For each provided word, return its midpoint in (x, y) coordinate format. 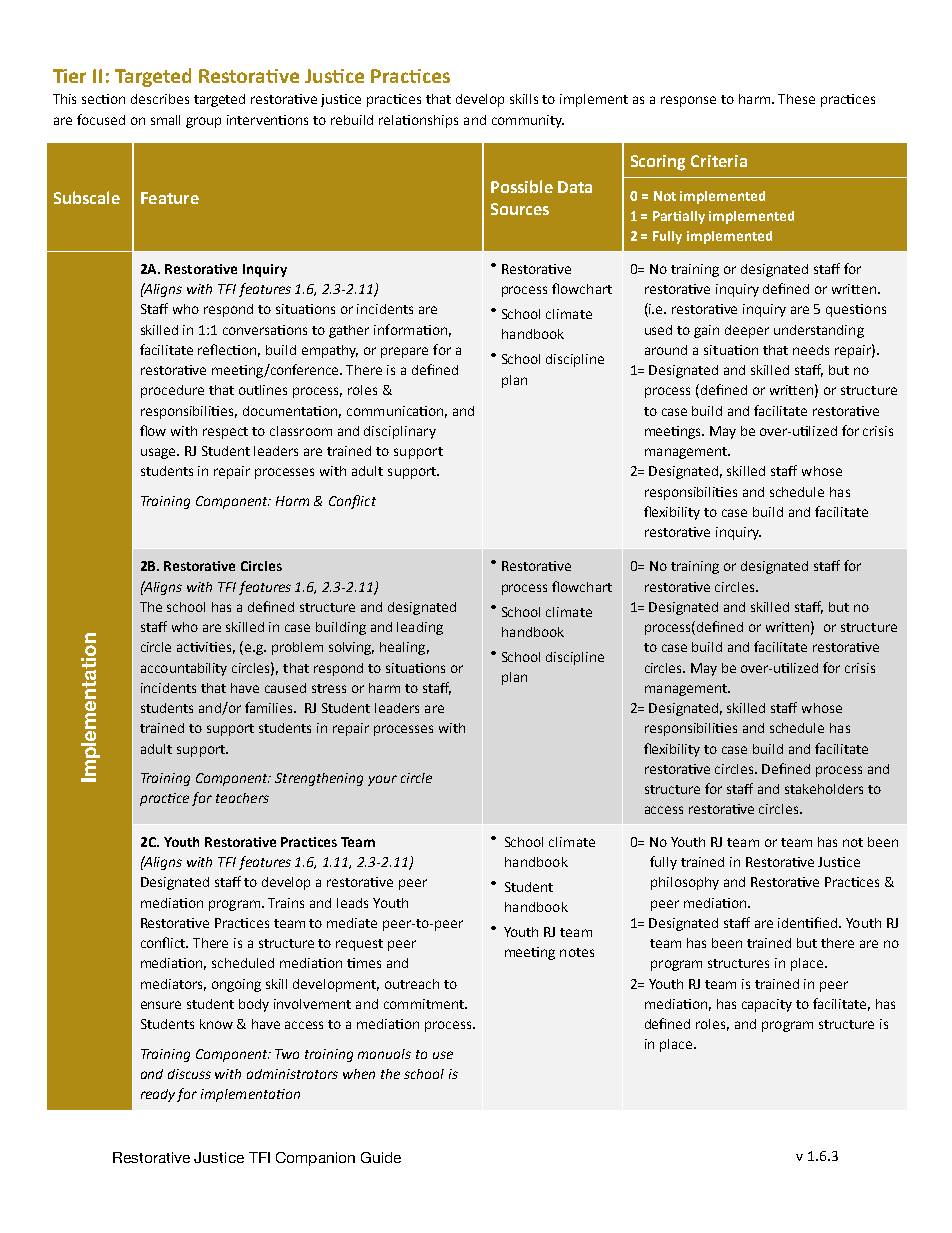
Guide (381, 1157)
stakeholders (824, 789)
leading (420, 628)
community (528, 121)
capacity (767, 1005)
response (688, 101)
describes (160, 99)
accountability (184, 669)
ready (158, 1095)
